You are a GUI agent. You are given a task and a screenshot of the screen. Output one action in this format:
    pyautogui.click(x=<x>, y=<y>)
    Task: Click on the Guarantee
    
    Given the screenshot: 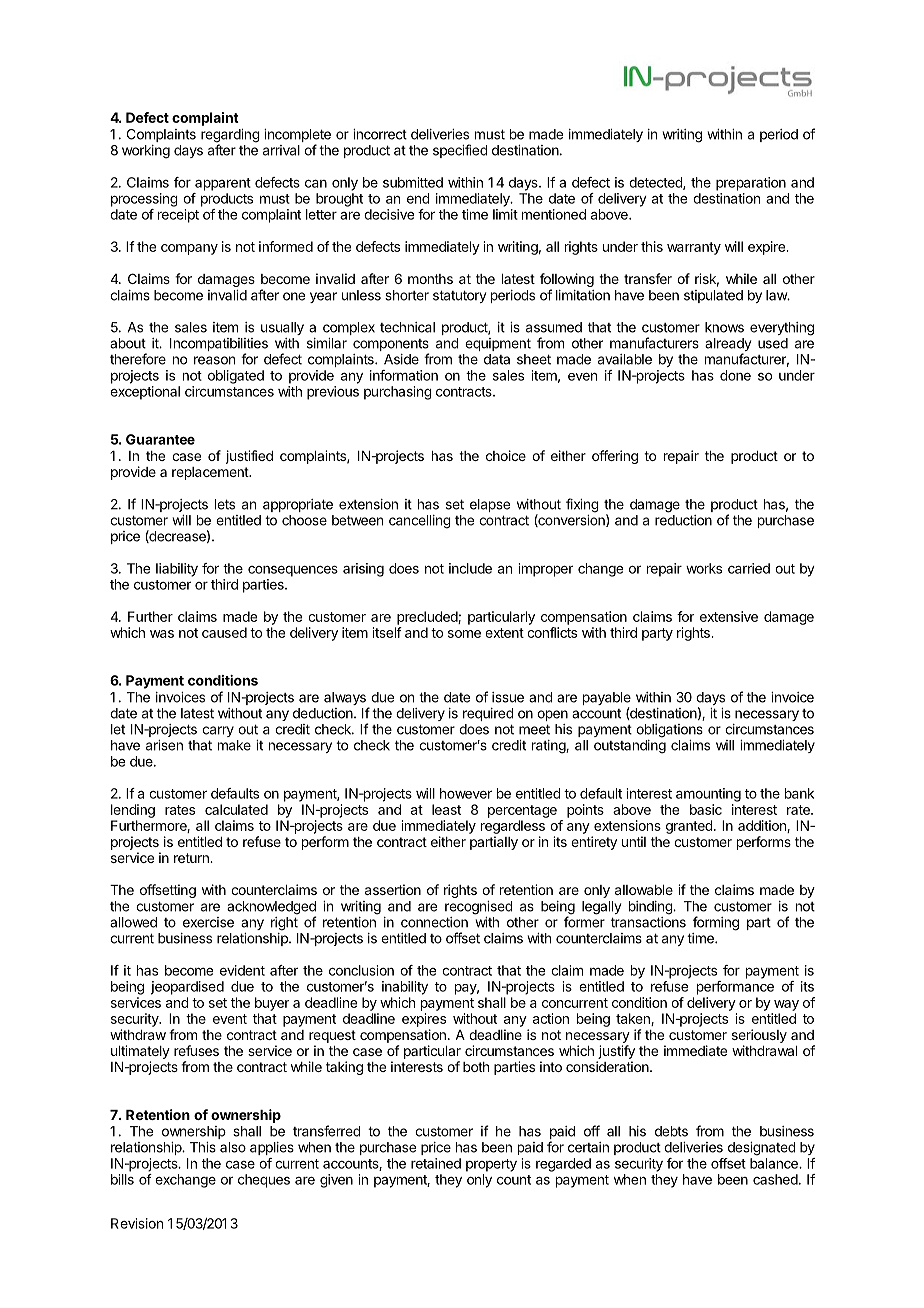 What is the action you would take?
    pyautogui.click(x=160, y=439)
